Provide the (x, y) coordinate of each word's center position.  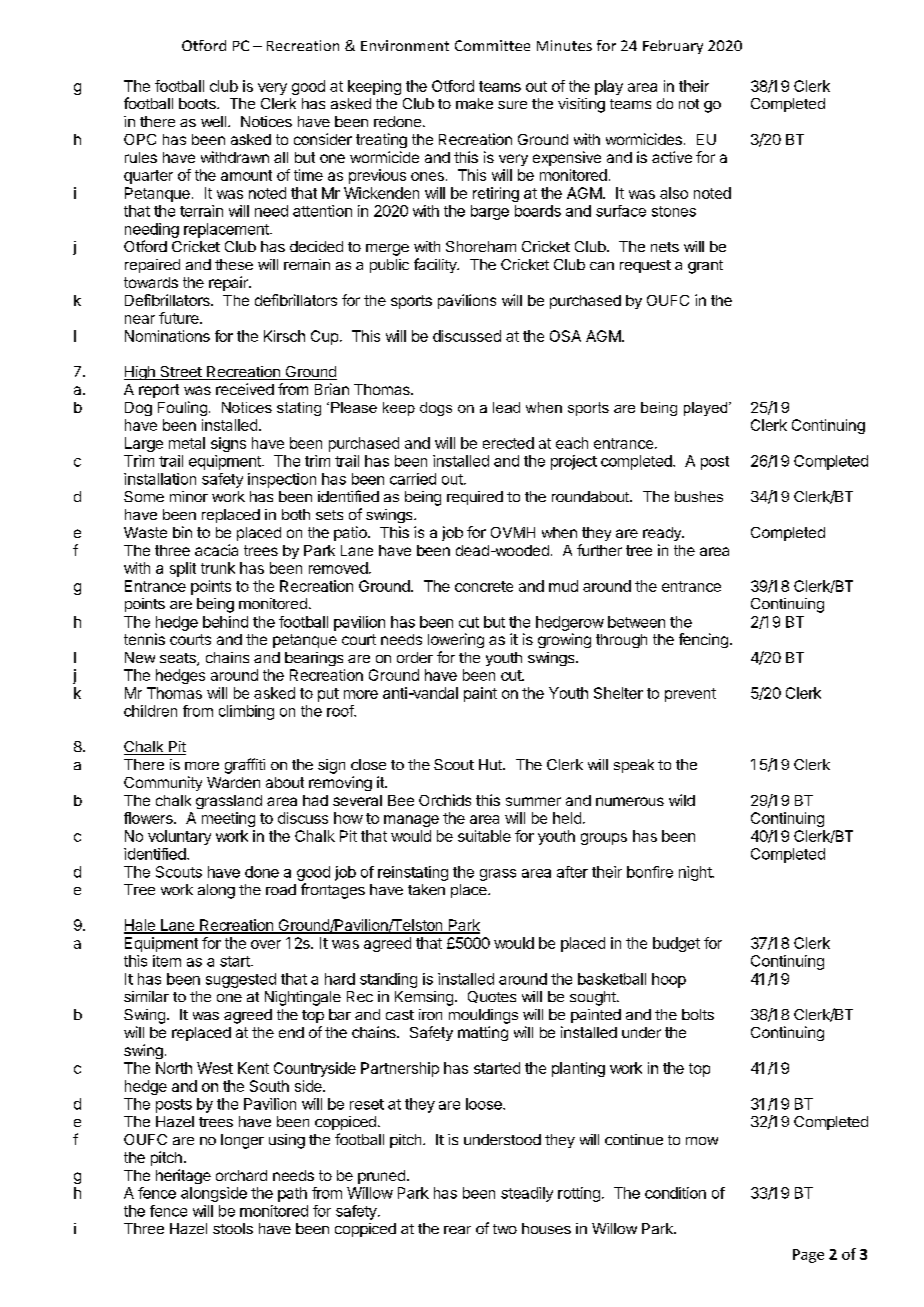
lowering (456, 640)
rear (457, 1230)
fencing (703, 640)
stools (233, 1228)
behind (225, 622)
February (673, 47)
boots (198, 103)
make (474, 103)
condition (675, 1193)
